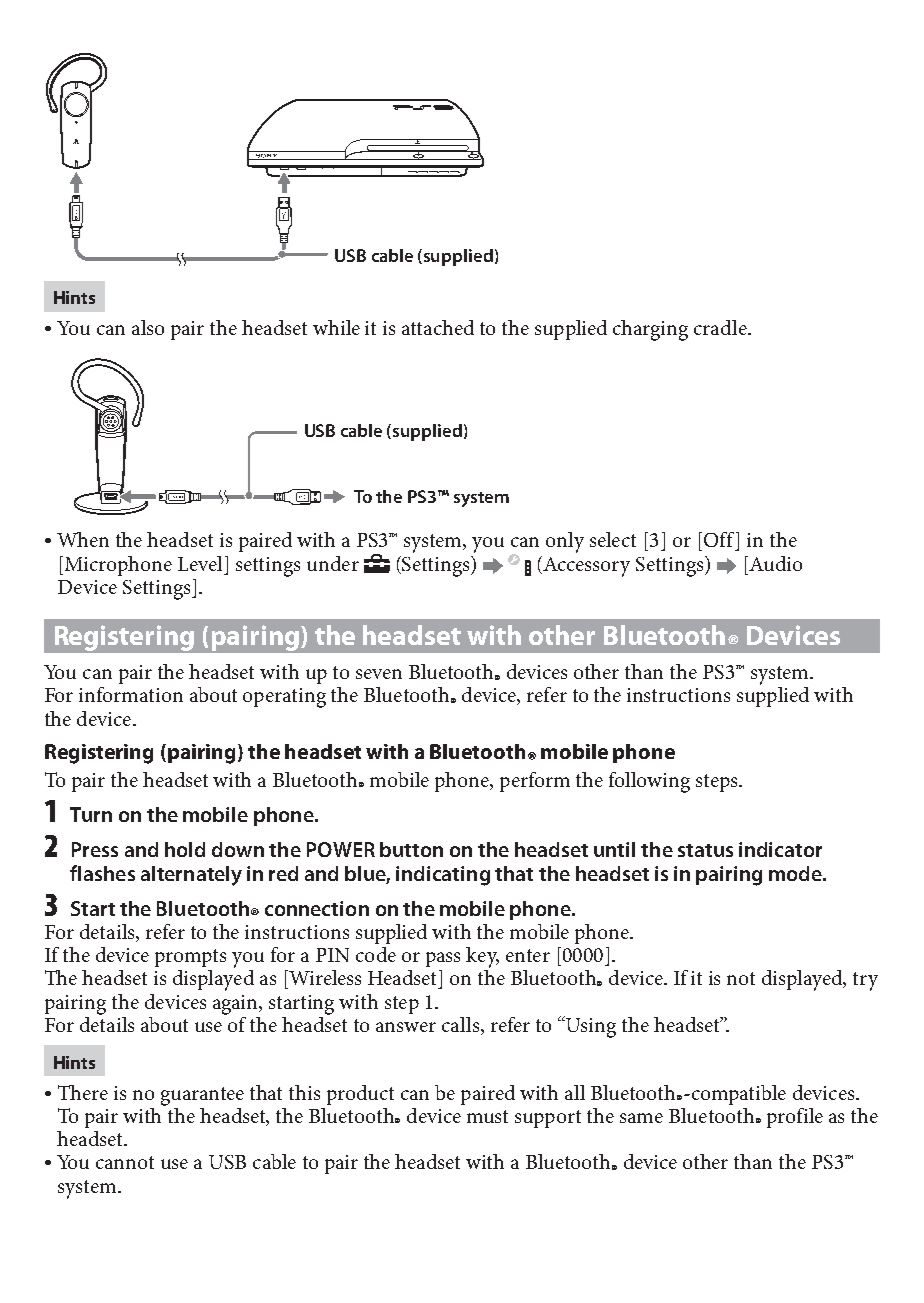 This page has width=924, height=1303. Describe the element at coordinates (148, 327) in the page. I see `also` at that location.
